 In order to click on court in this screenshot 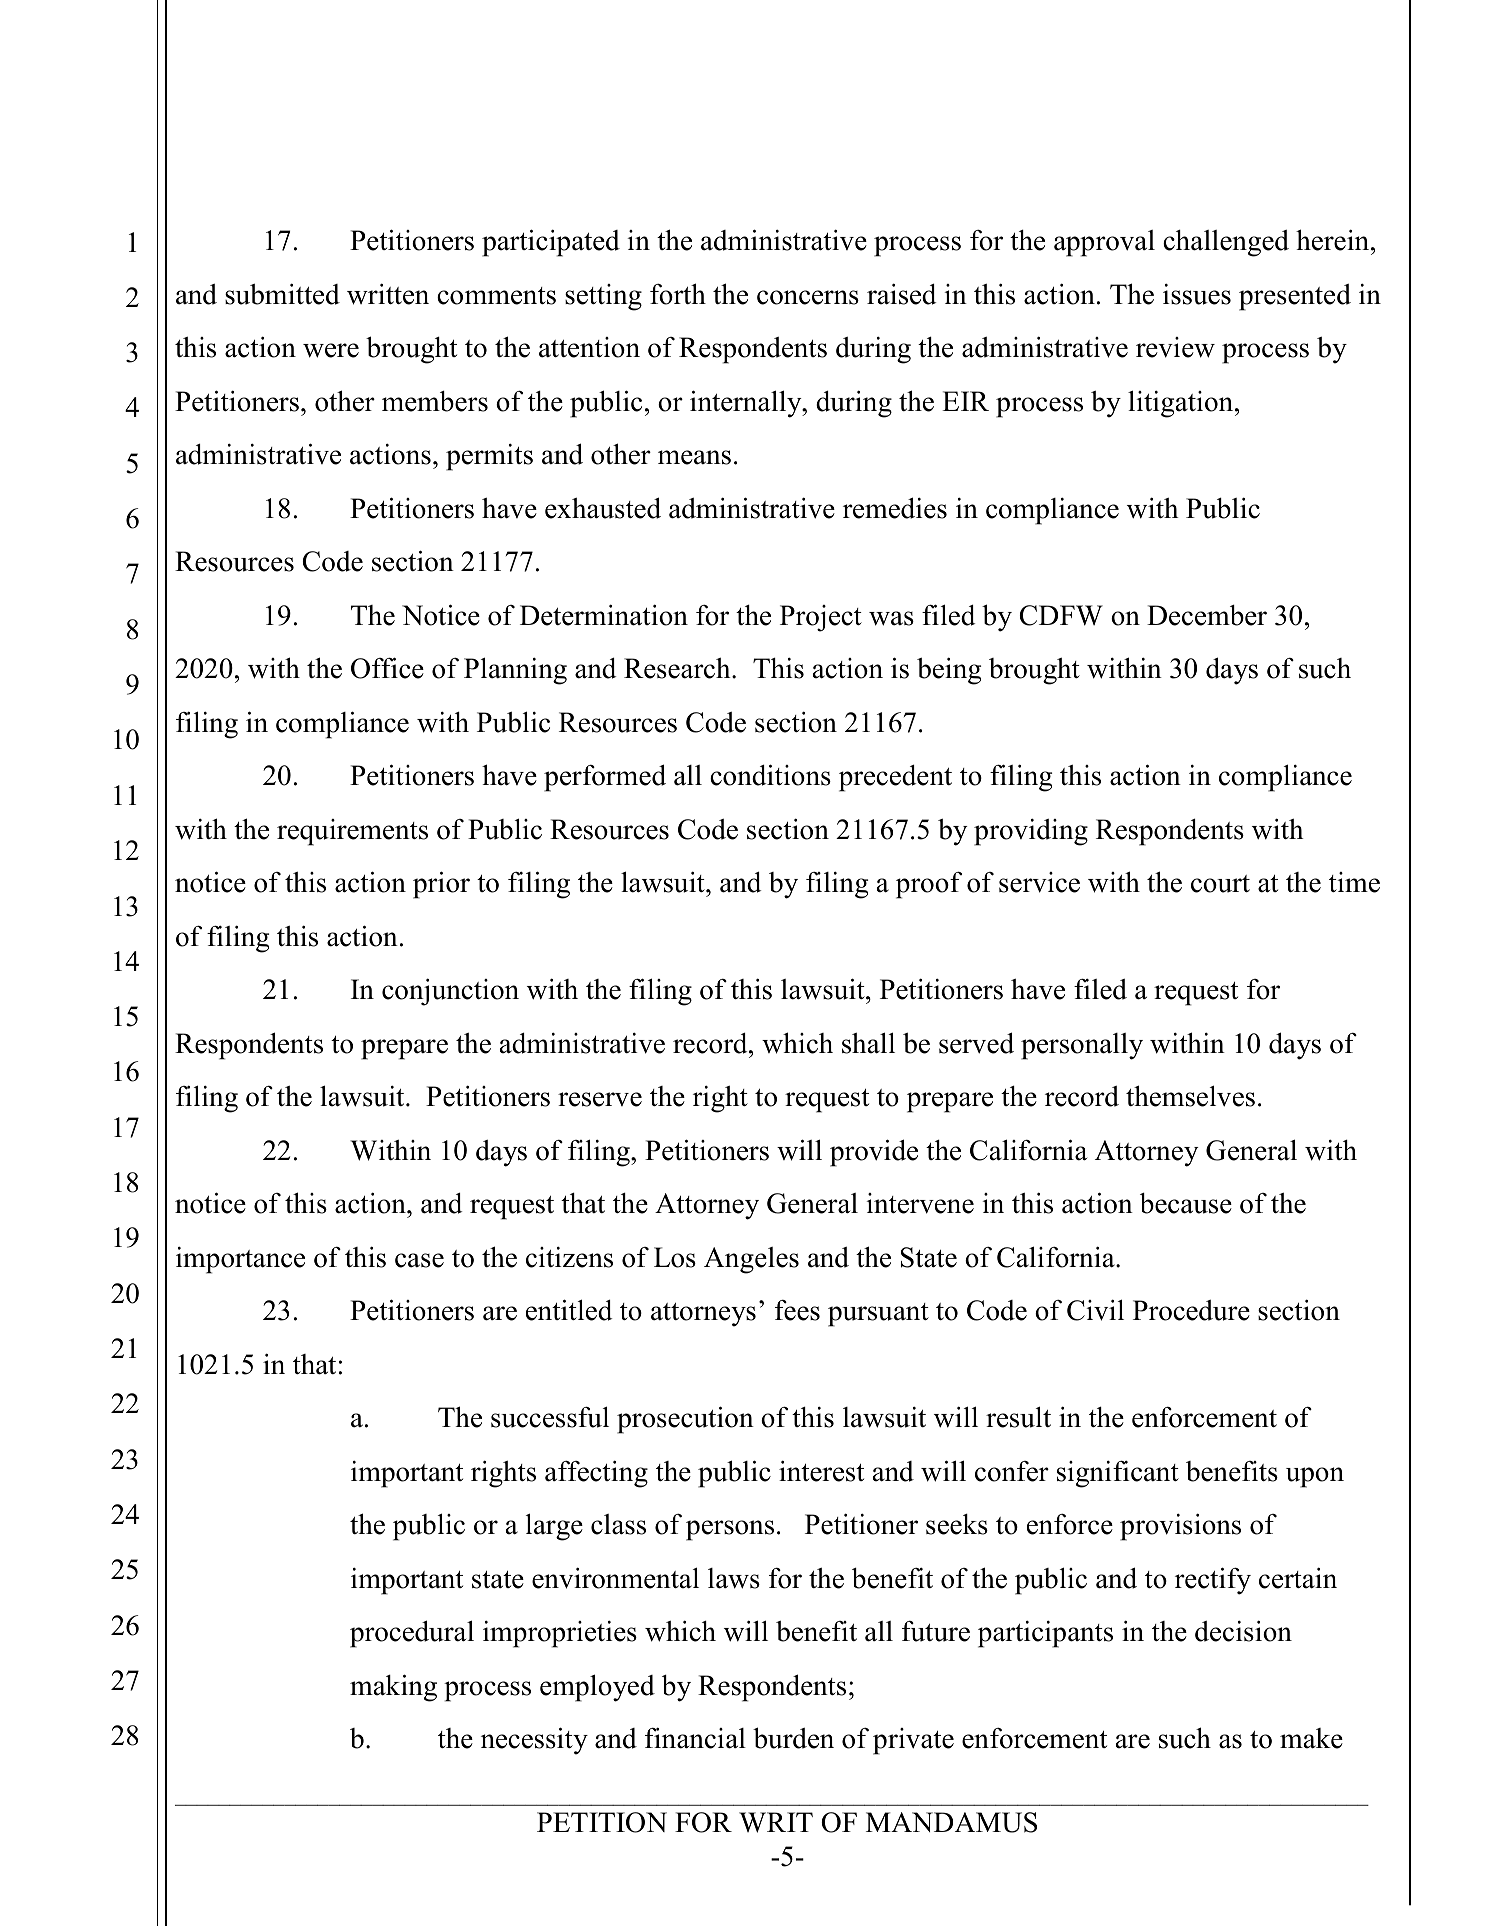, I will do `click(1220, 884)`.
